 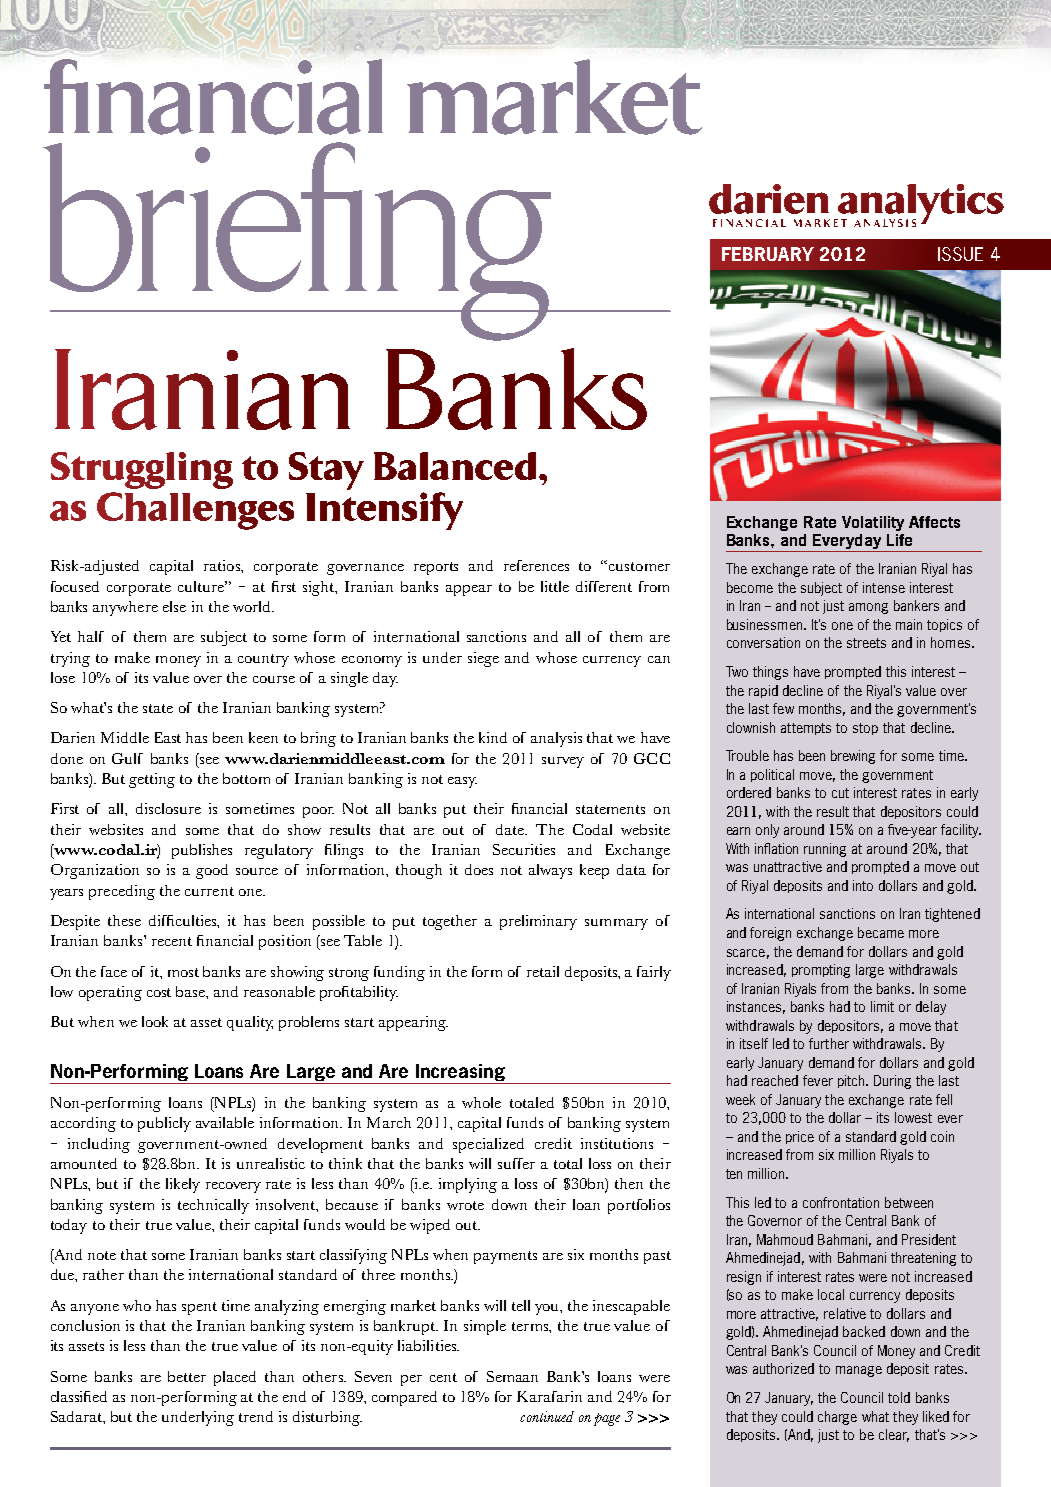 What do you see at coordinates (195, 511) in the screenshot?
I see `Challenges` at bounding box center [195, 511].
